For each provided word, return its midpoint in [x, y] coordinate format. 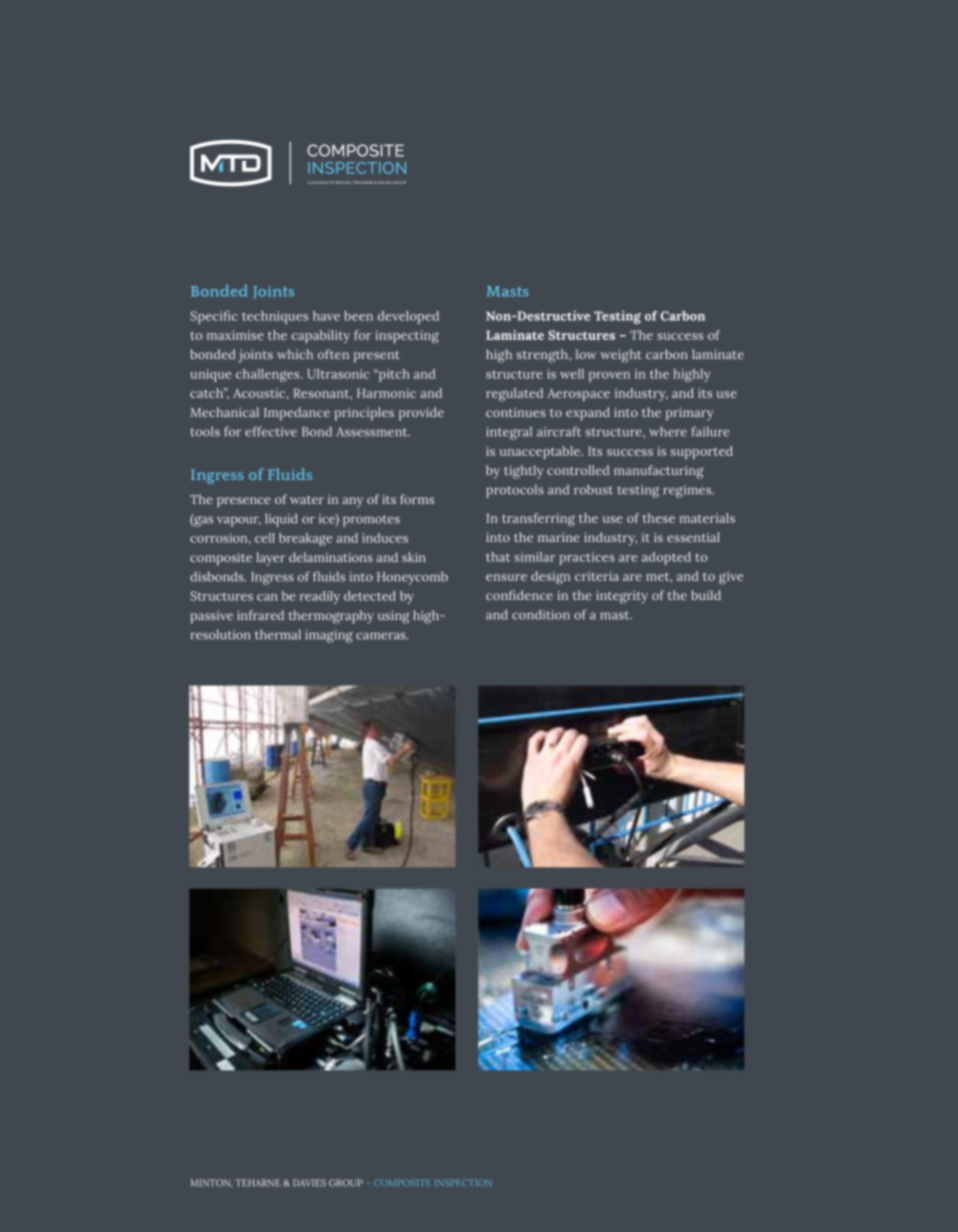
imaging [329, 636]
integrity [622, 597]
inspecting [407, 336]
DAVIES [309, 1183]
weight [621, 356]
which [295, 354]
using [394, 617]
